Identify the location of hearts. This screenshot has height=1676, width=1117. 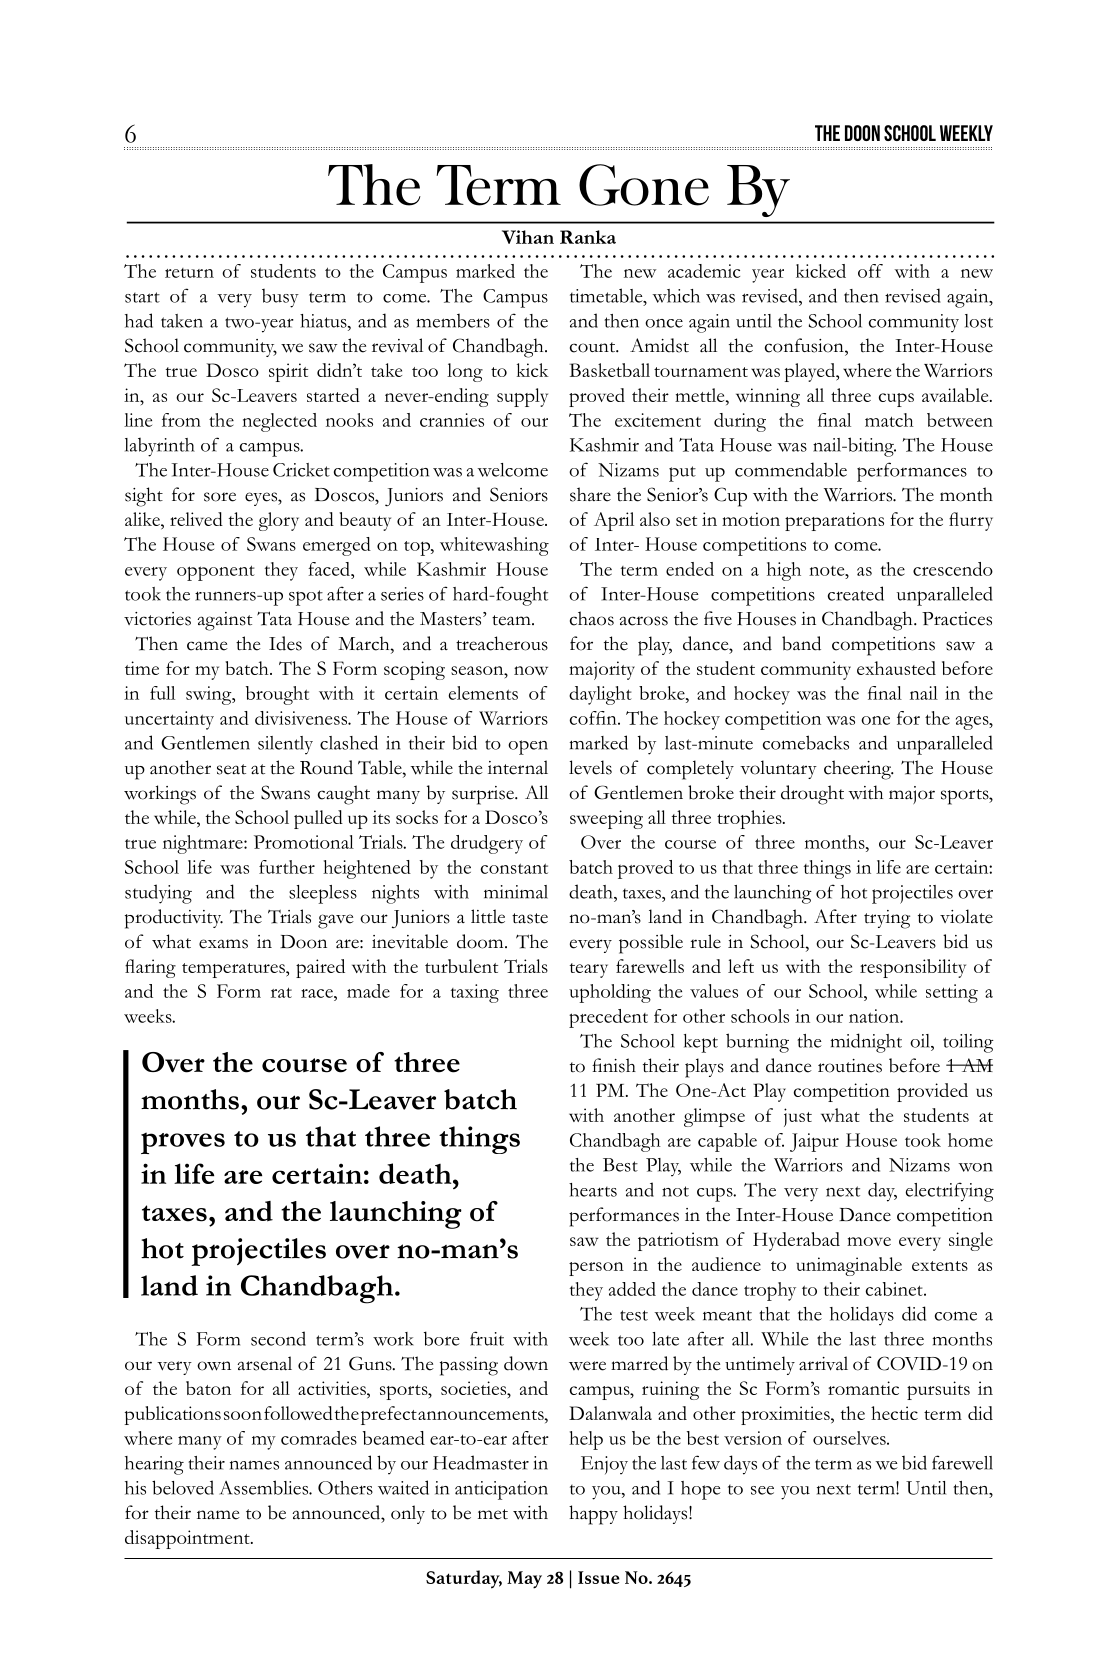
(593, 1190).
